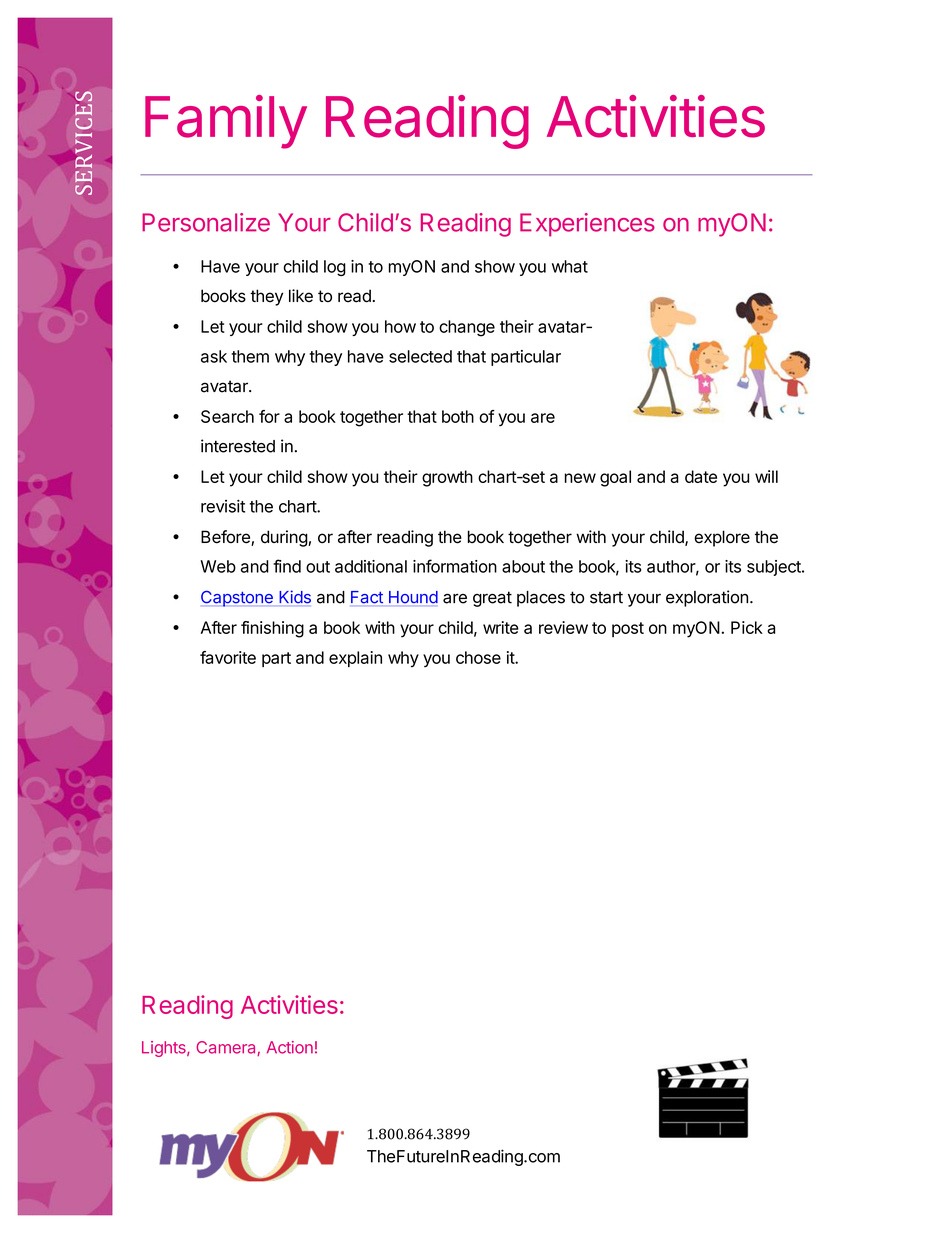 This screenshot has height=1233, width=952. Describe the element at coordinates (570, 266) in the screenshot. I see `what` at that location.
